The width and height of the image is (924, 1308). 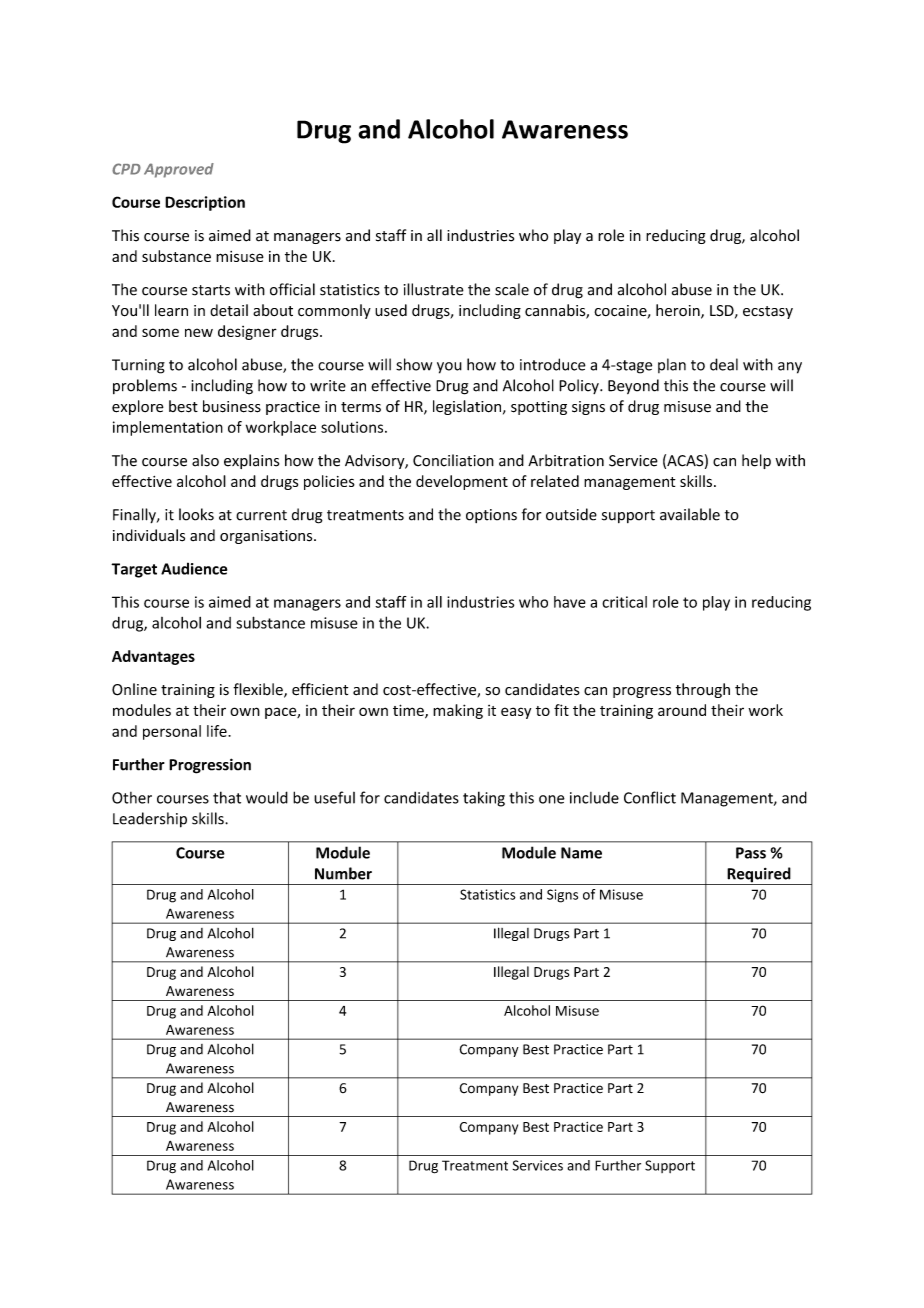 What do you see at coordinates (768, 312) in the image?
I see `ecstasy` at bounding box center [768, 312].
